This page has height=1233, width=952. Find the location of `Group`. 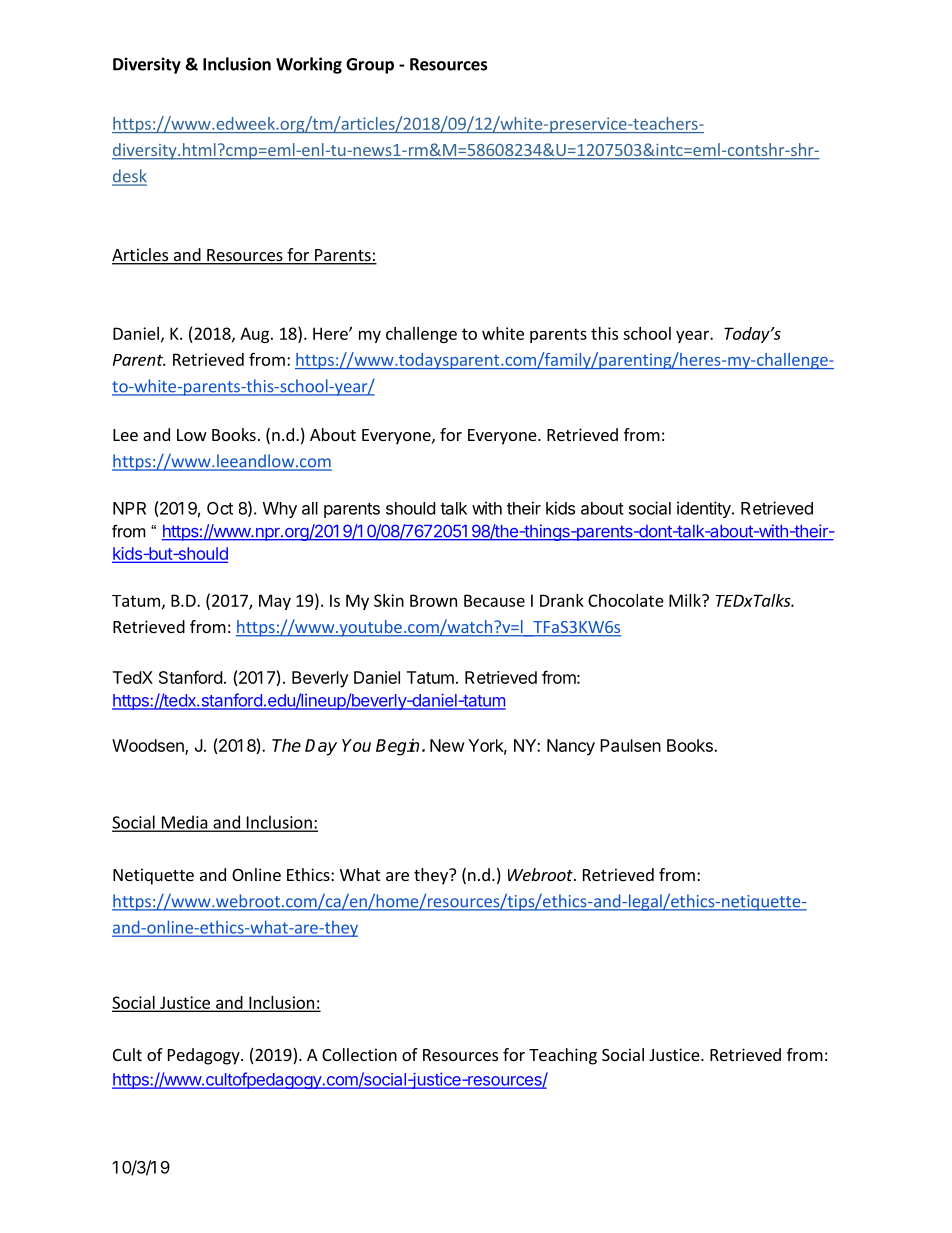

Group is located at coordinates (370, 66).
